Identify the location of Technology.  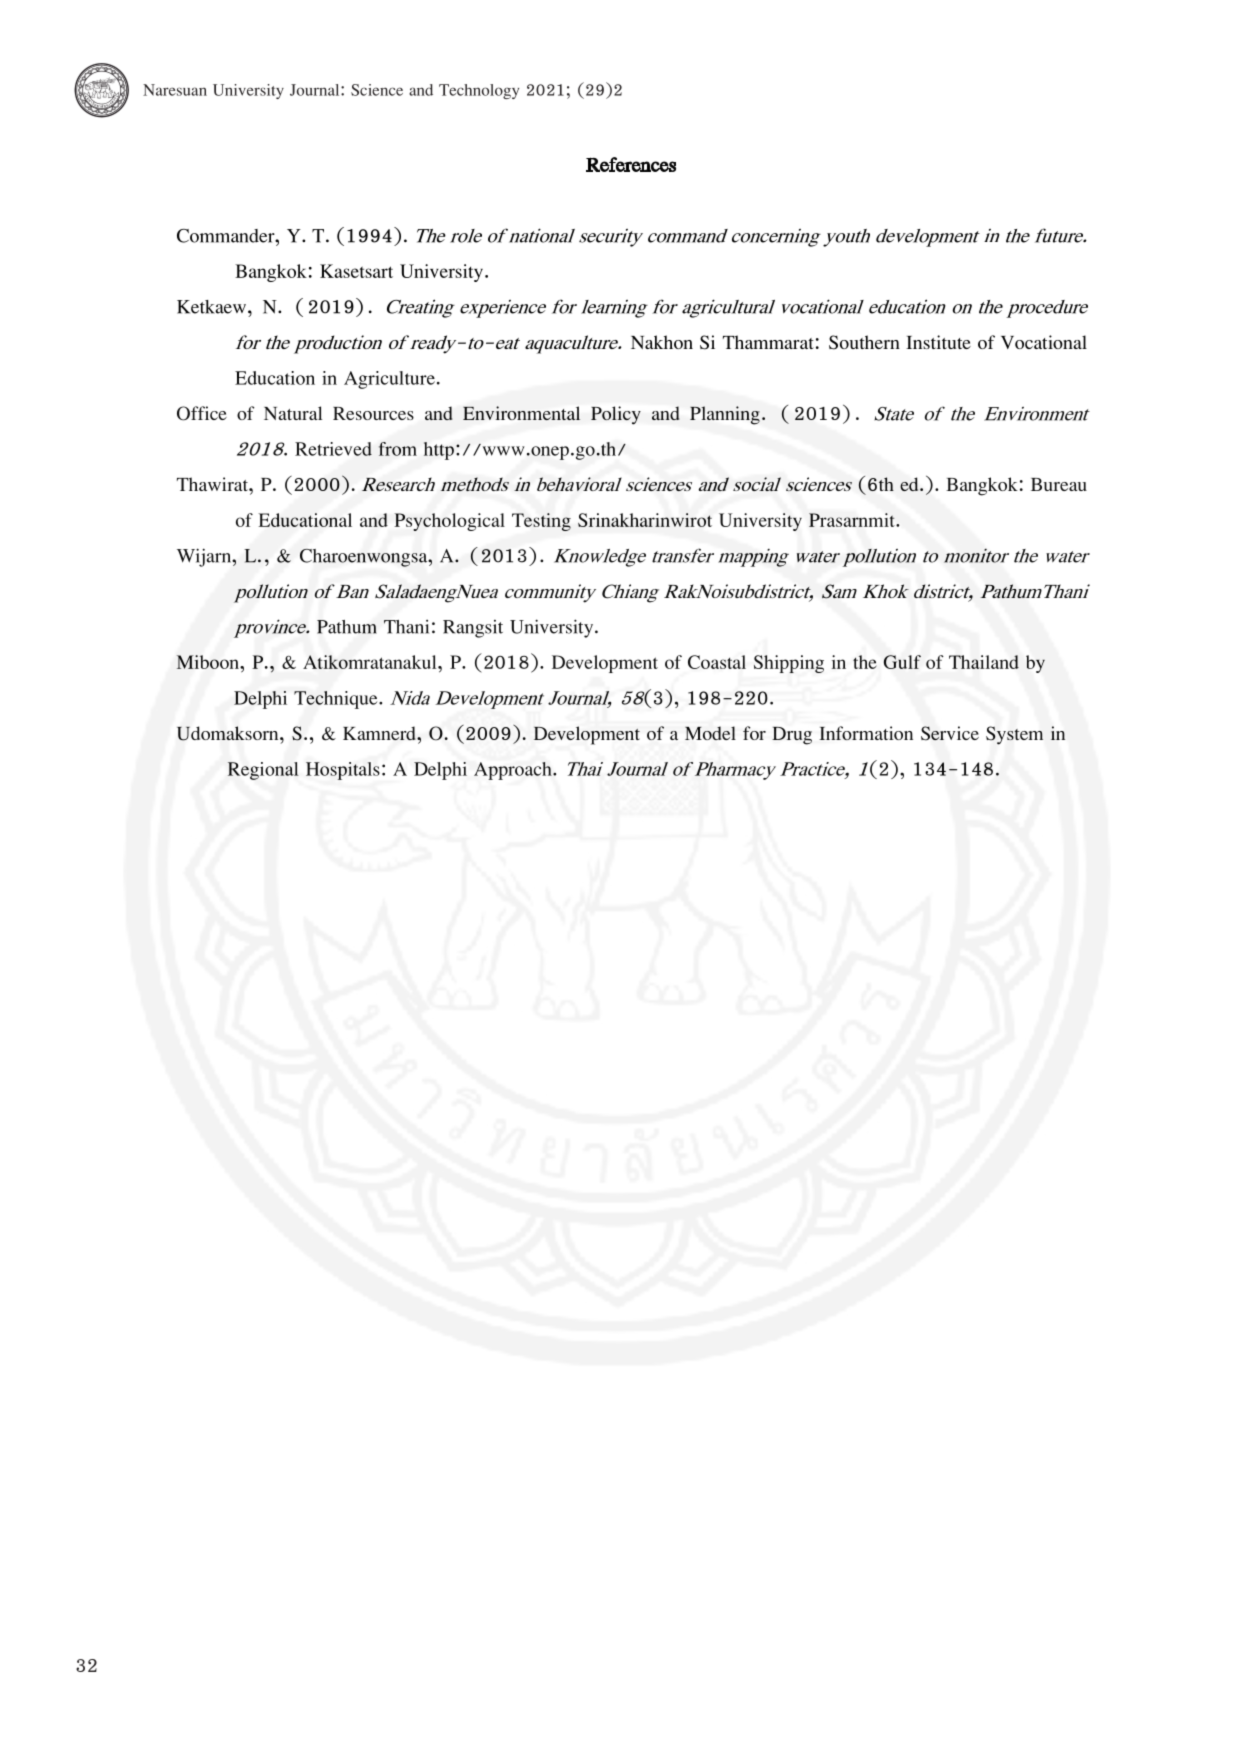
(479, 91).
